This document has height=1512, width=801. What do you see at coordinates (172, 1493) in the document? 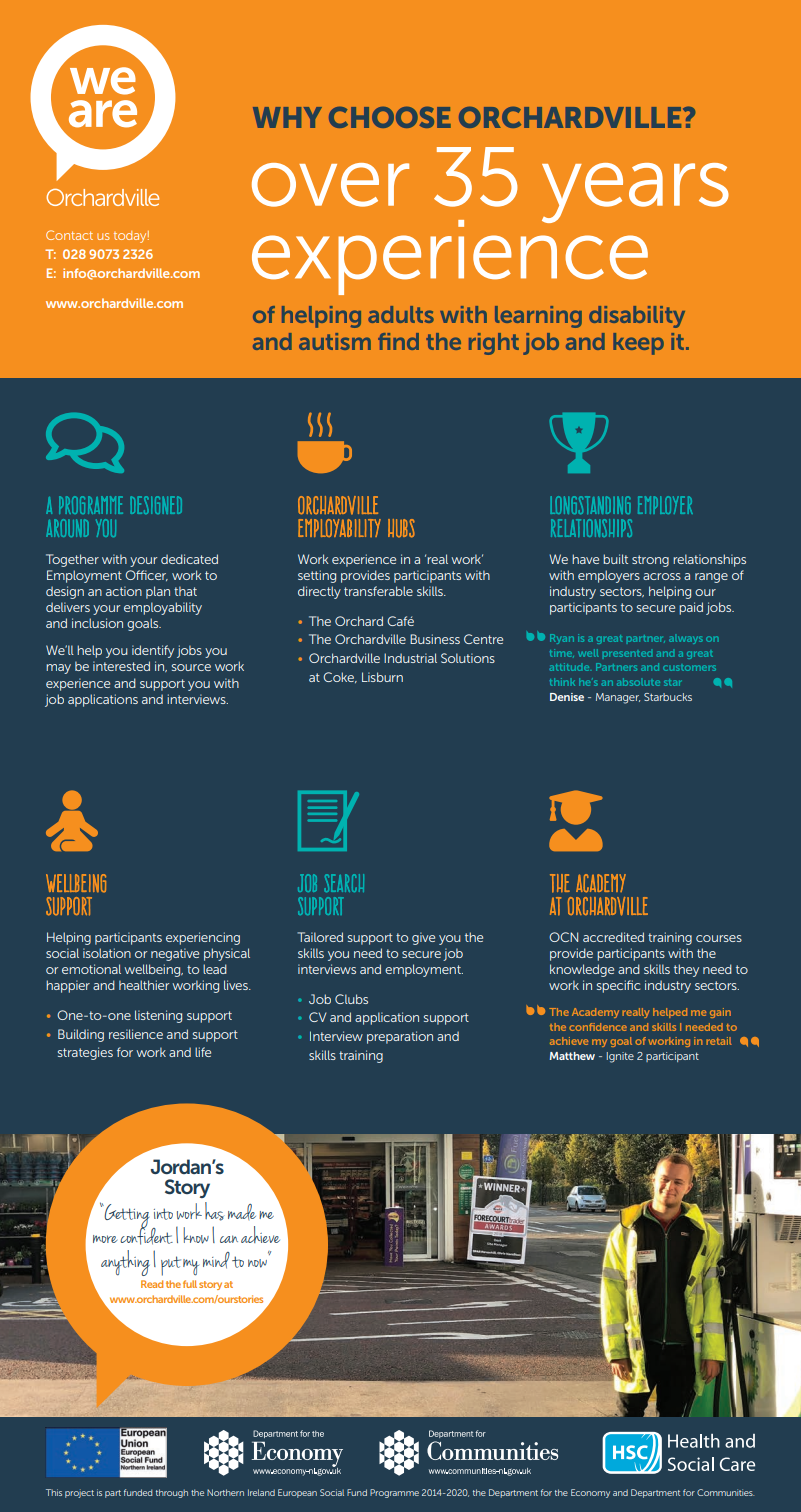
I see `through` at bounding box center [172, 1493].
